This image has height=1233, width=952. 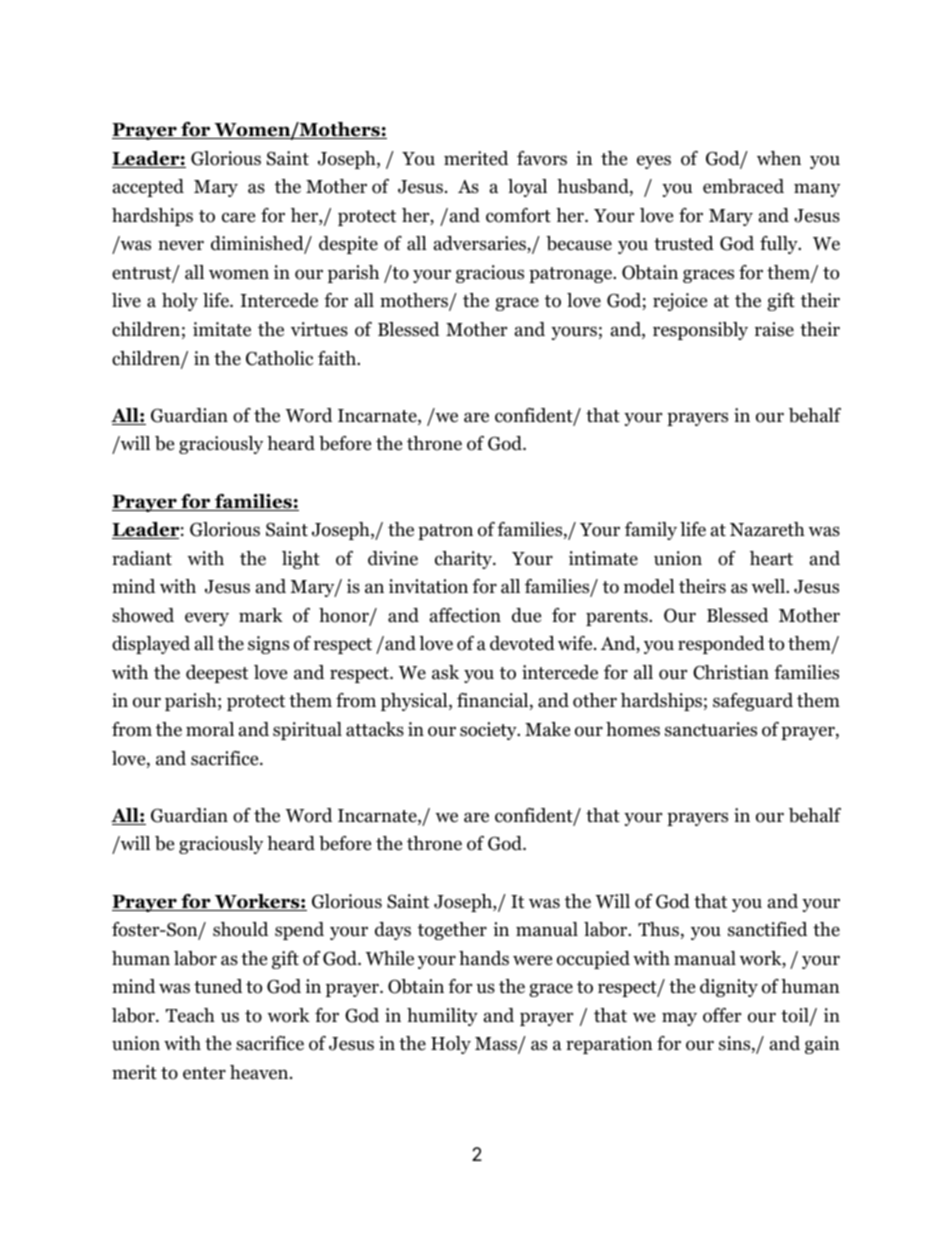 What do you see at coordinates (527, 188) in the image?
I see `loyal` at bounding box center [527, 188].
